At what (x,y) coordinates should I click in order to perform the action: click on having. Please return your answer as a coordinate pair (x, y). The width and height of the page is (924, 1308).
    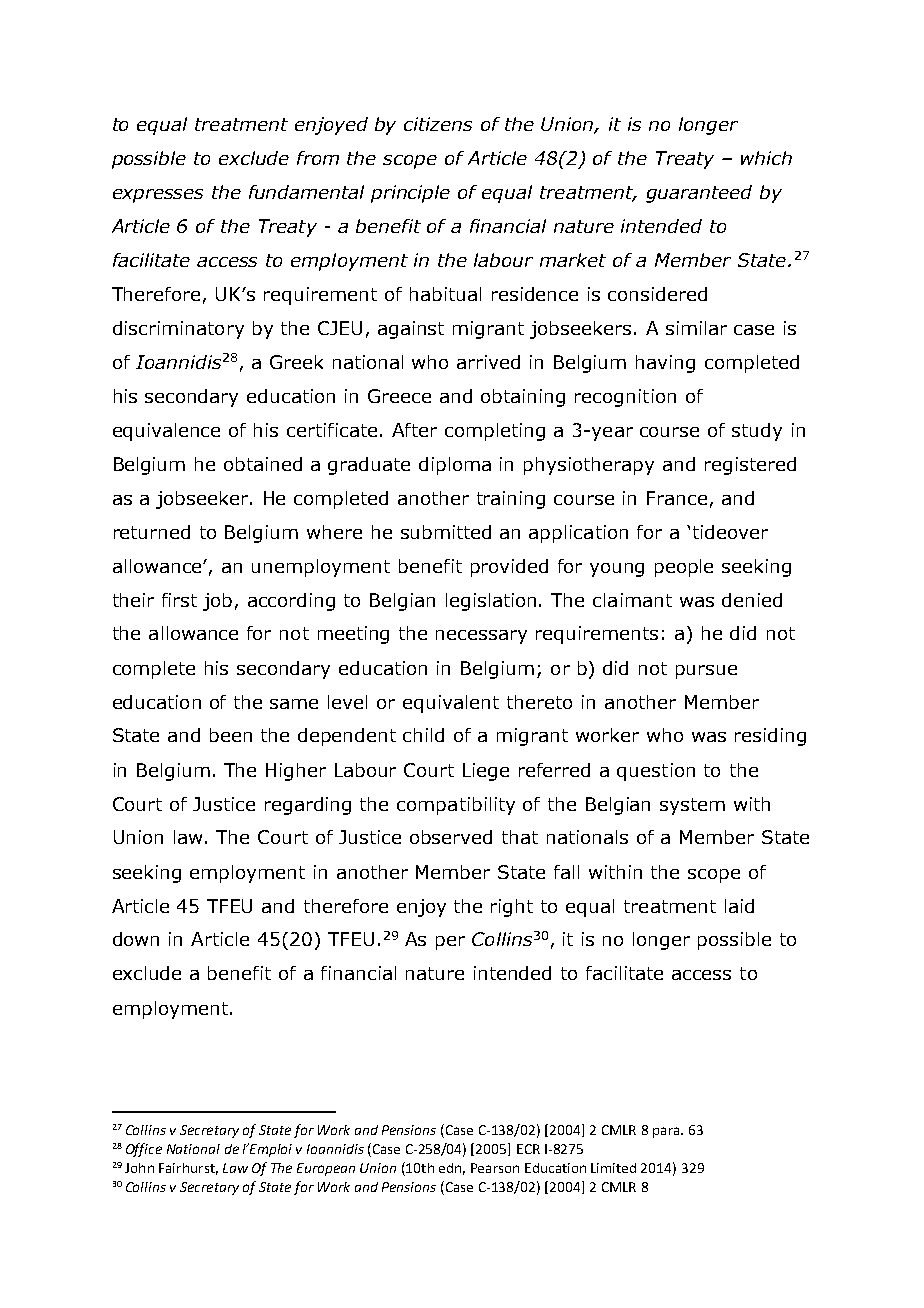
    Looking at the image, I should click on (665, 364).
